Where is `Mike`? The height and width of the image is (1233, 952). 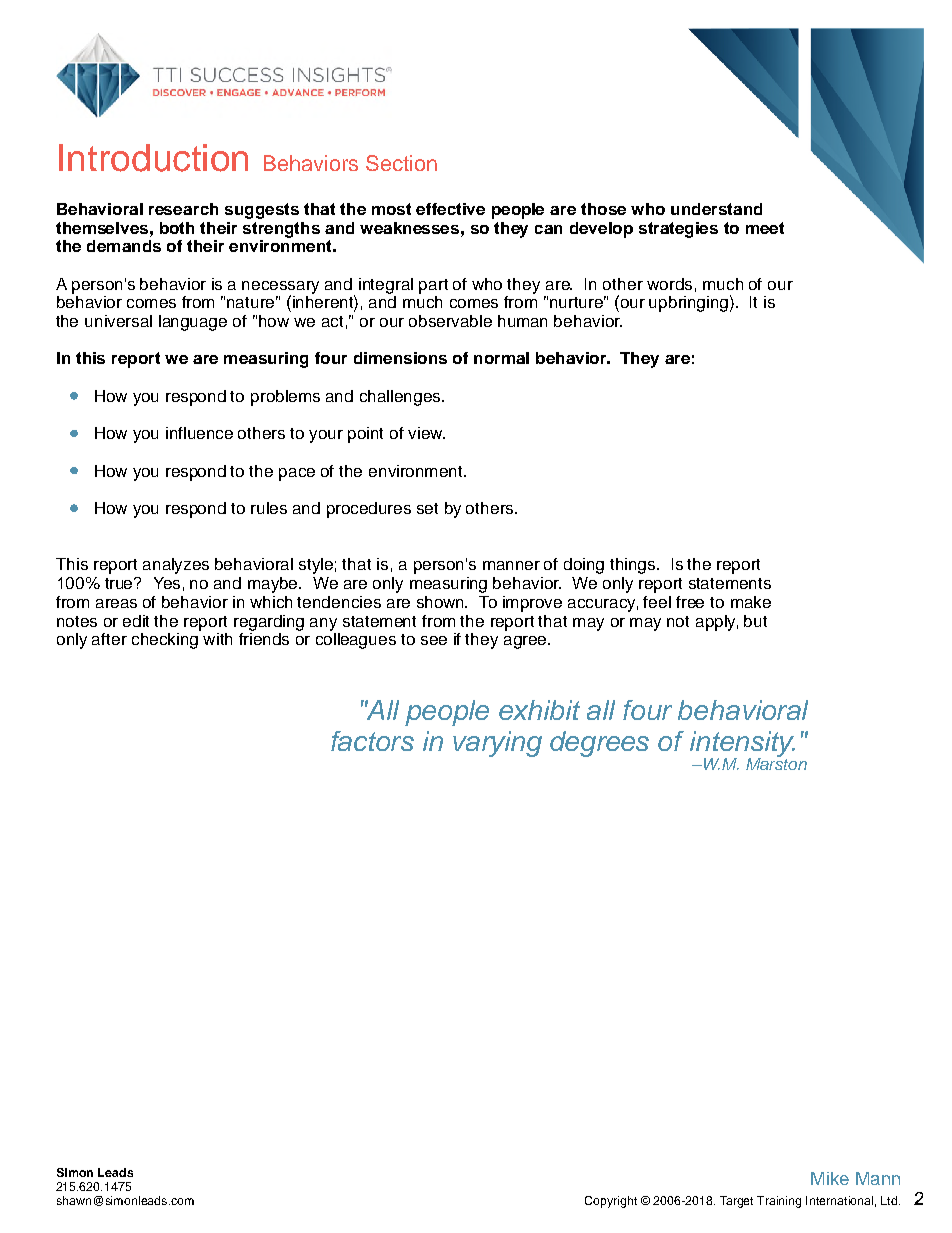
Mike is located at coordinates (830, 1178).
